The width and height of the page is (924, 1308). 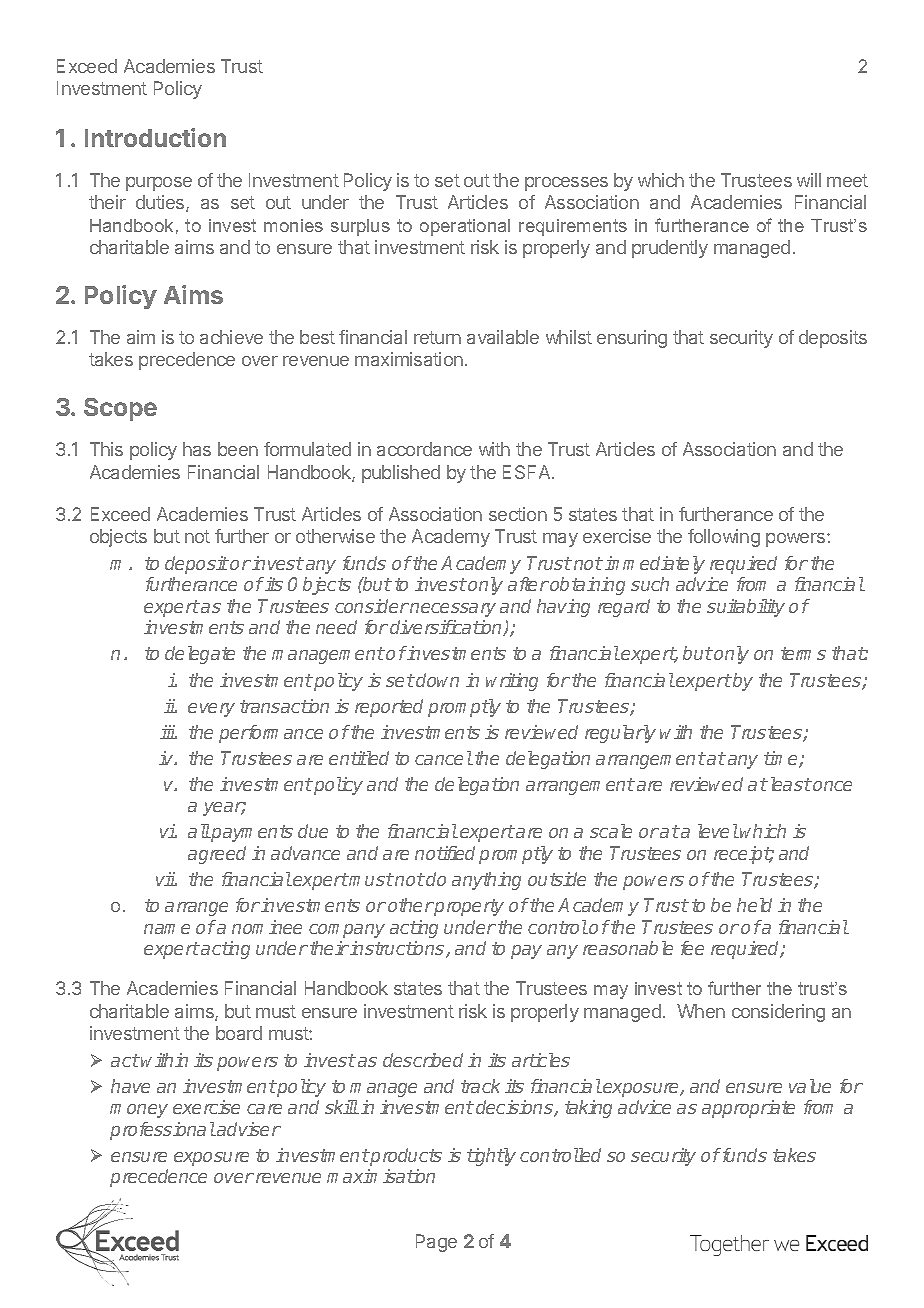 What do you see at coordinates (217, 855) in the page?
I see `agreed` at bounding box center [217, 855].
